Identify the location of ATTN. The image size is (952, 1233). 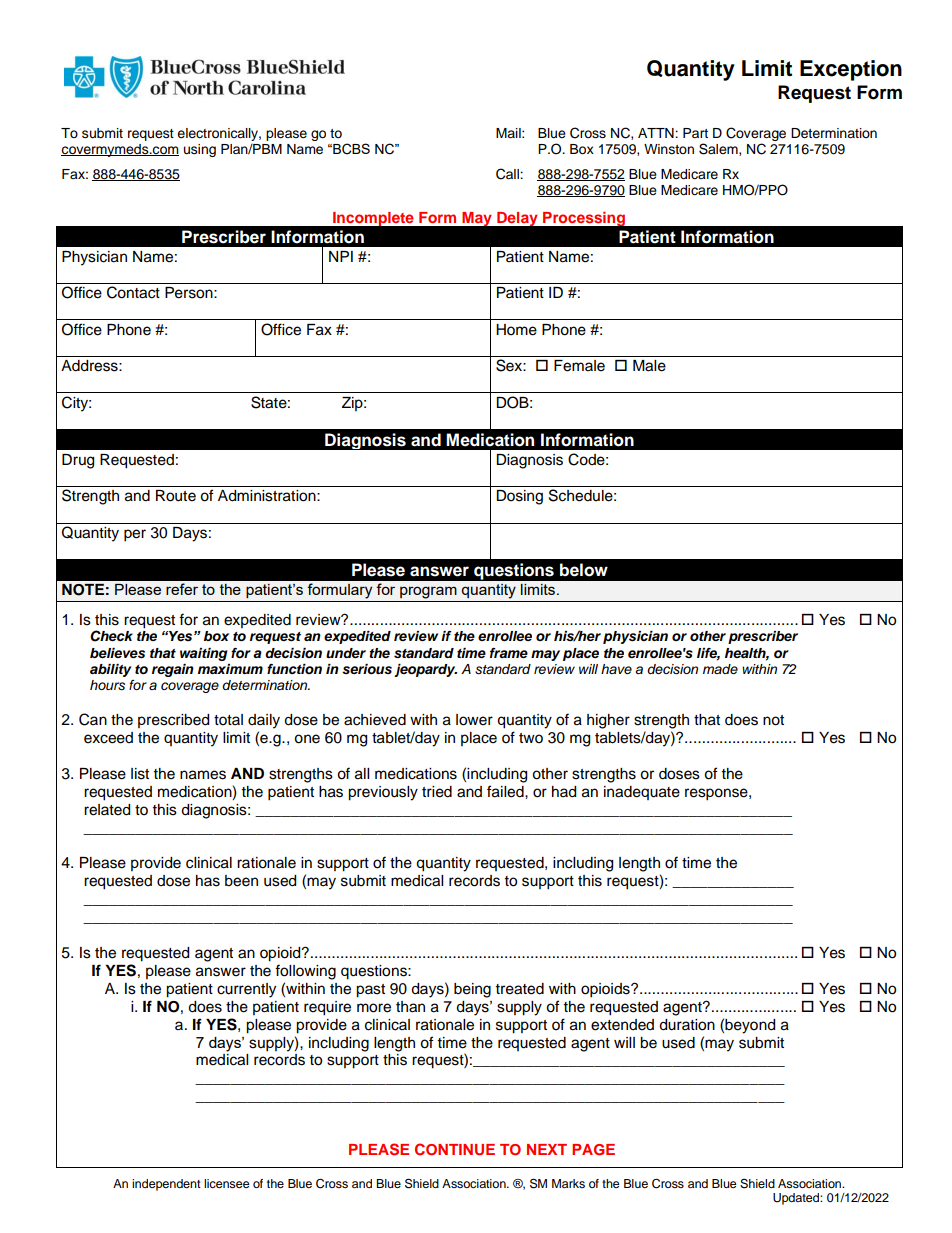
(657, 133).
